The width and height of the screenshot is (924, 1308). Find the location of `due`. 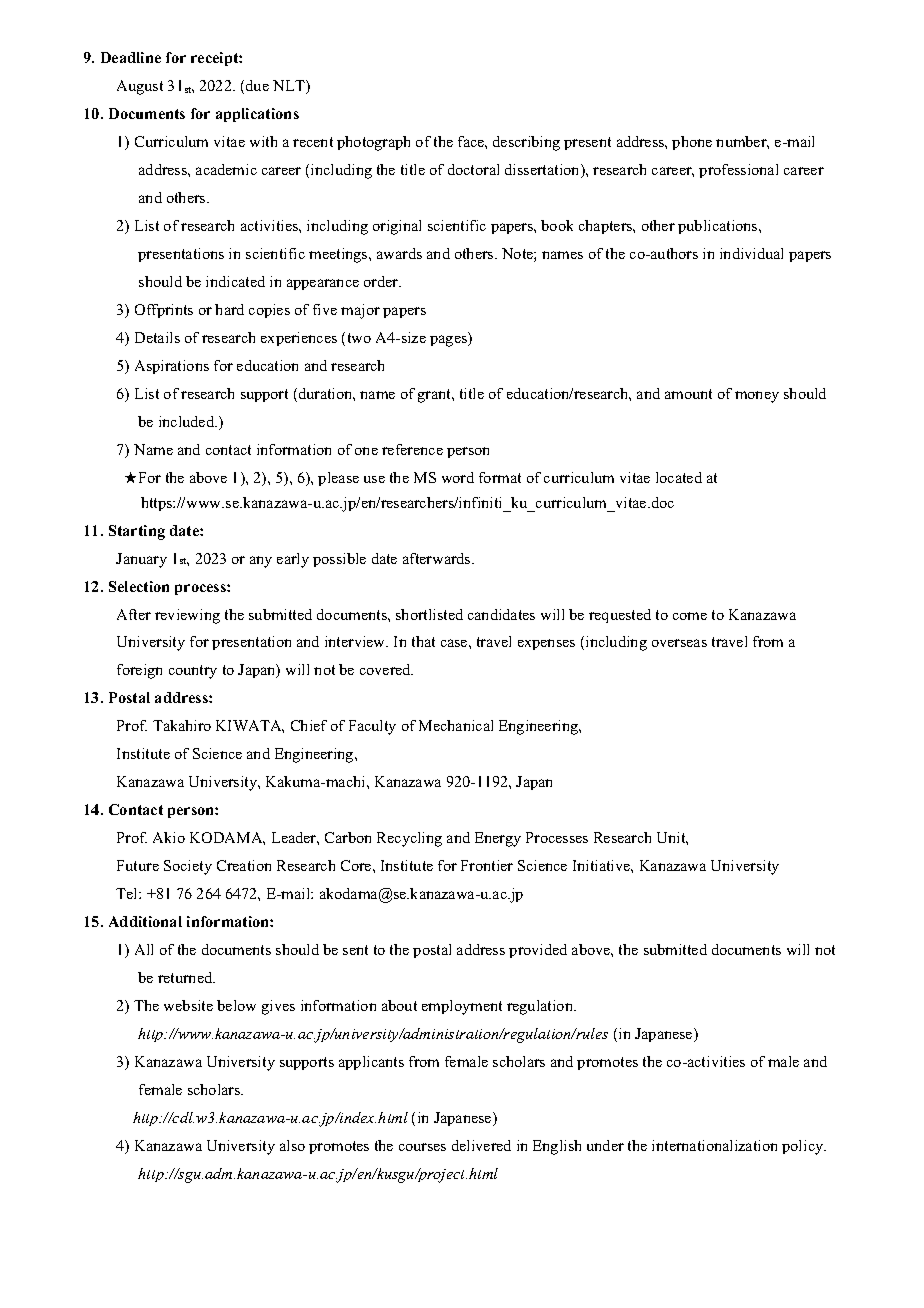

due is located at coordinates (257, 85).
